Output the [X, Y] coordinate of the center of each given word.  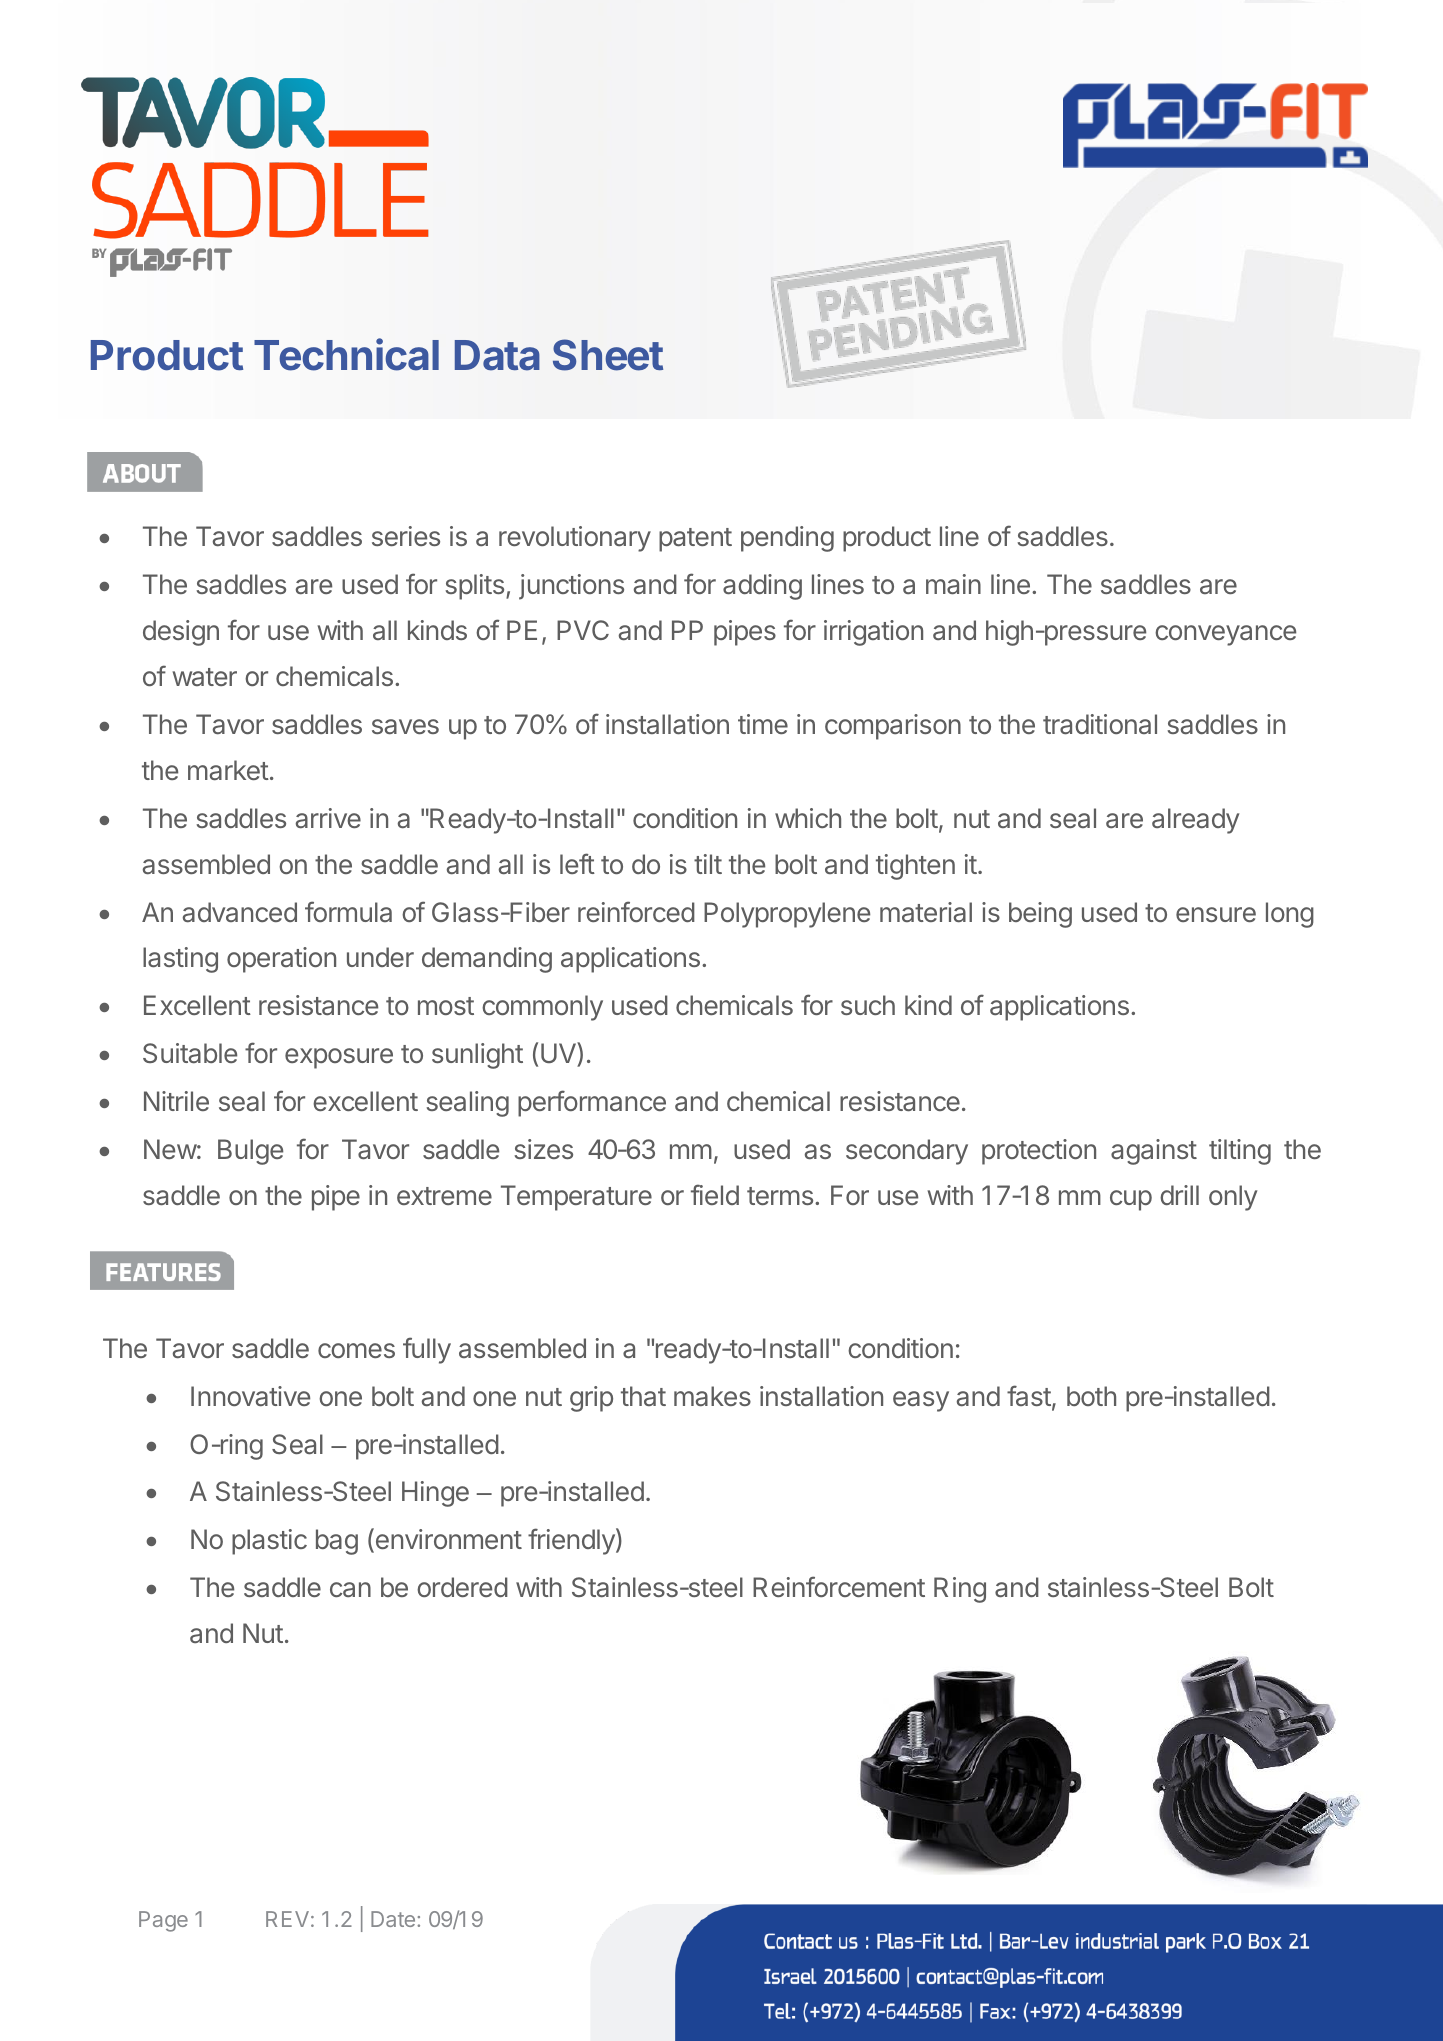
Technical [346, 355]
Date [393, 1919]
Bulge [250, 1152]
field [715, 1194]
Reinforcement [839, 1586]
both [1091, 1396]
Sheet [608, 355]
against [1154, 1152]
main [953, 584]
